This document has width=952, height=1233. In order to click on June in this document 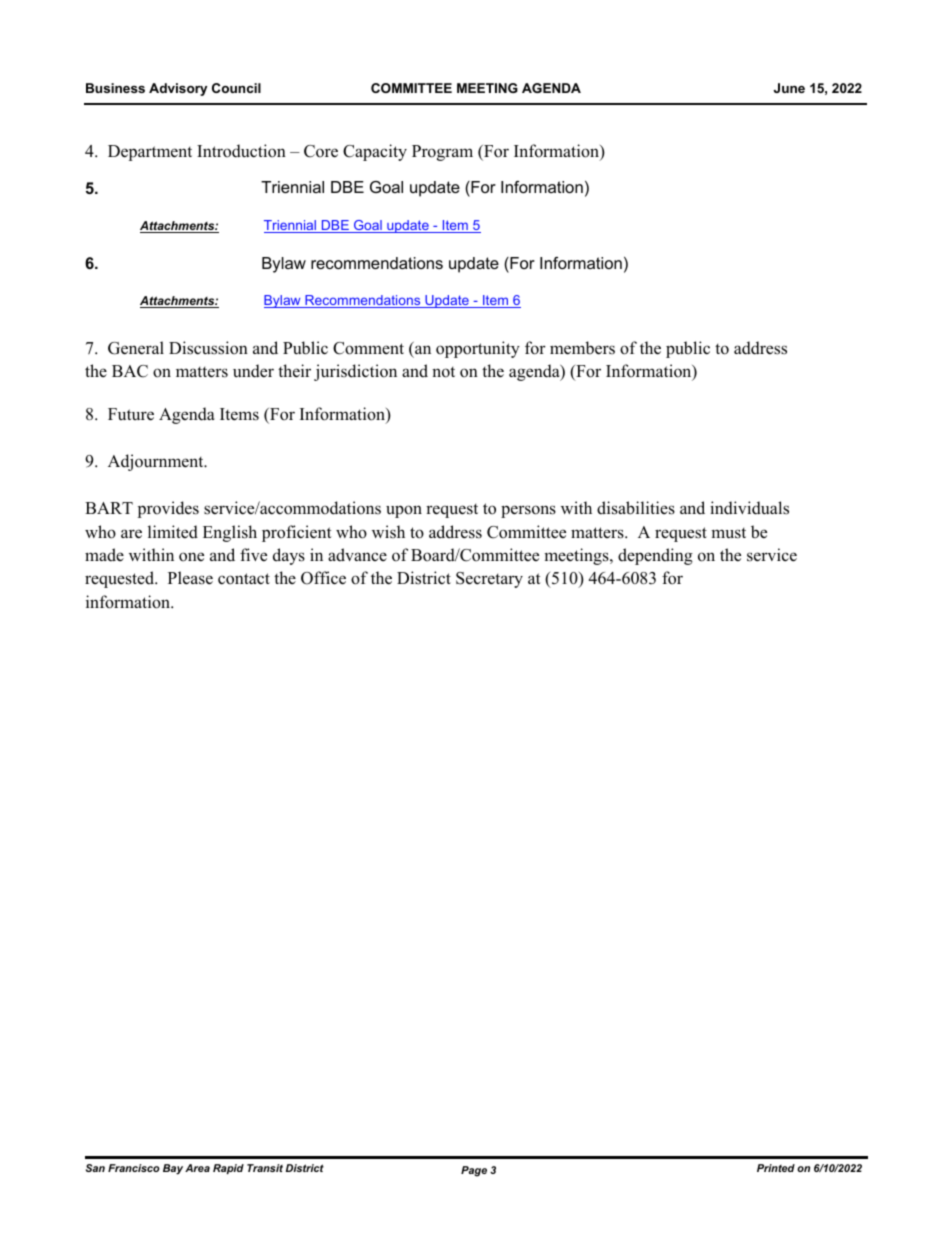, I will do `click(789, 88)`.
